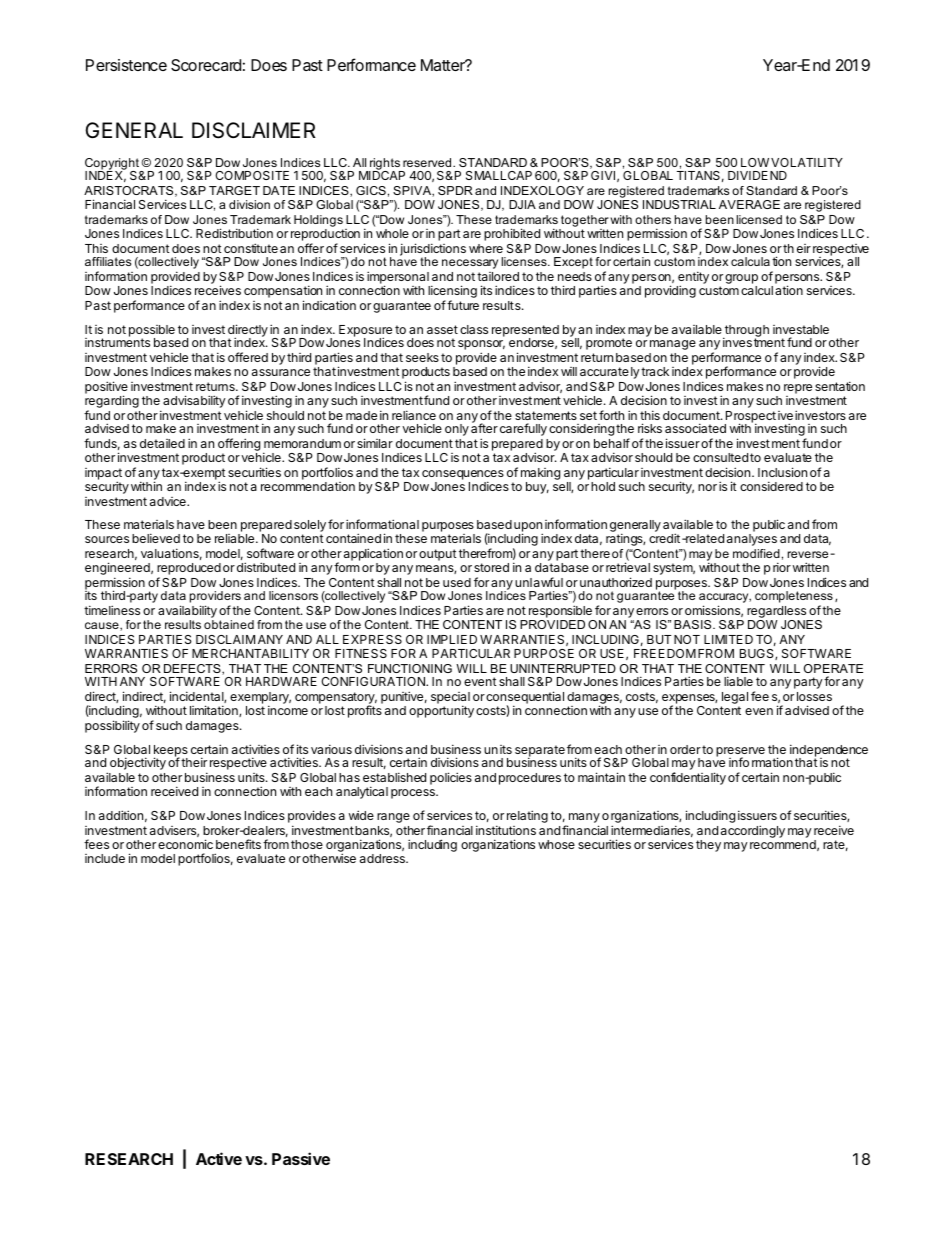 The image size is (952, 1233). I want to click on economic, so click(185, 844).
